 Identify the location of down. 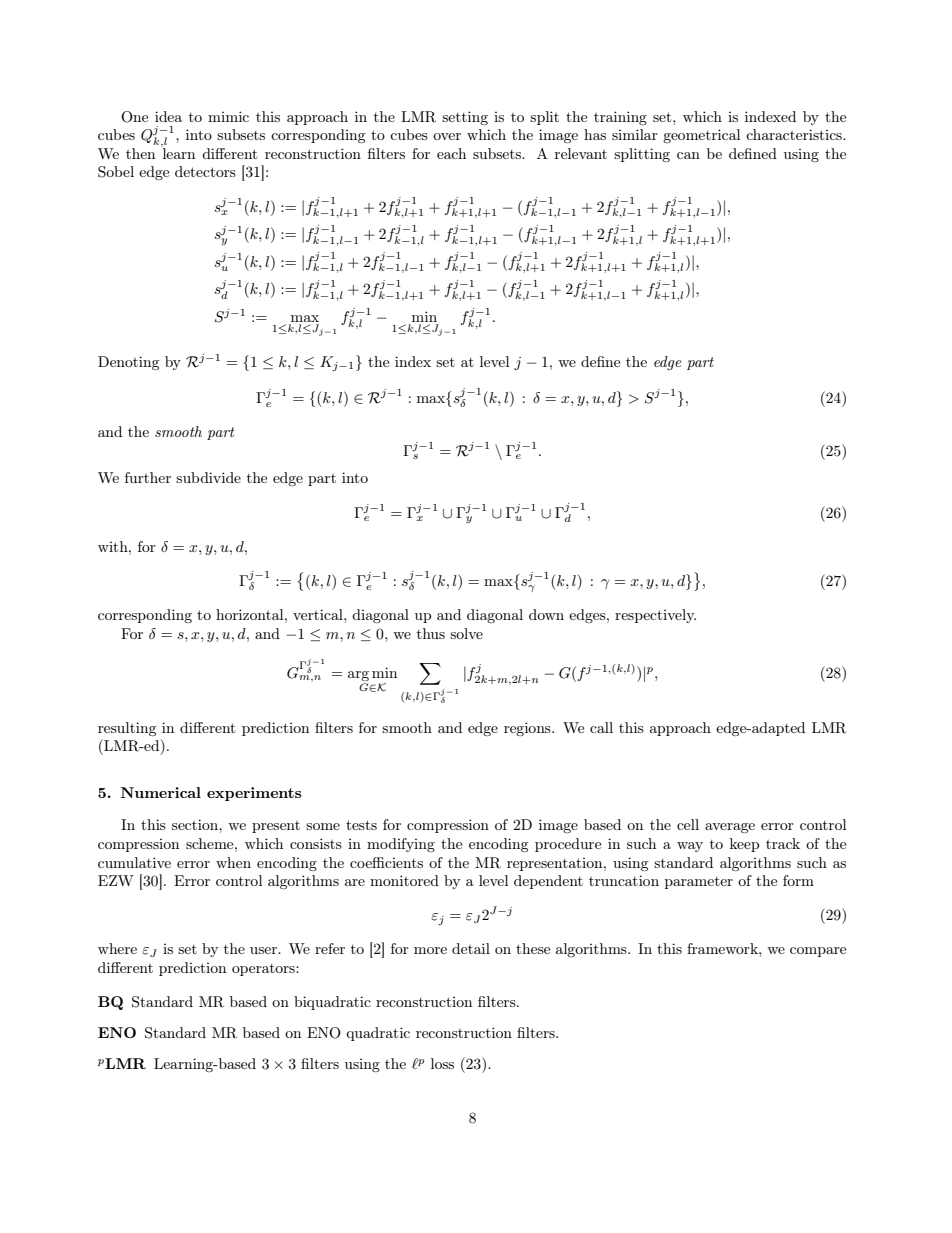
(546, 614).
